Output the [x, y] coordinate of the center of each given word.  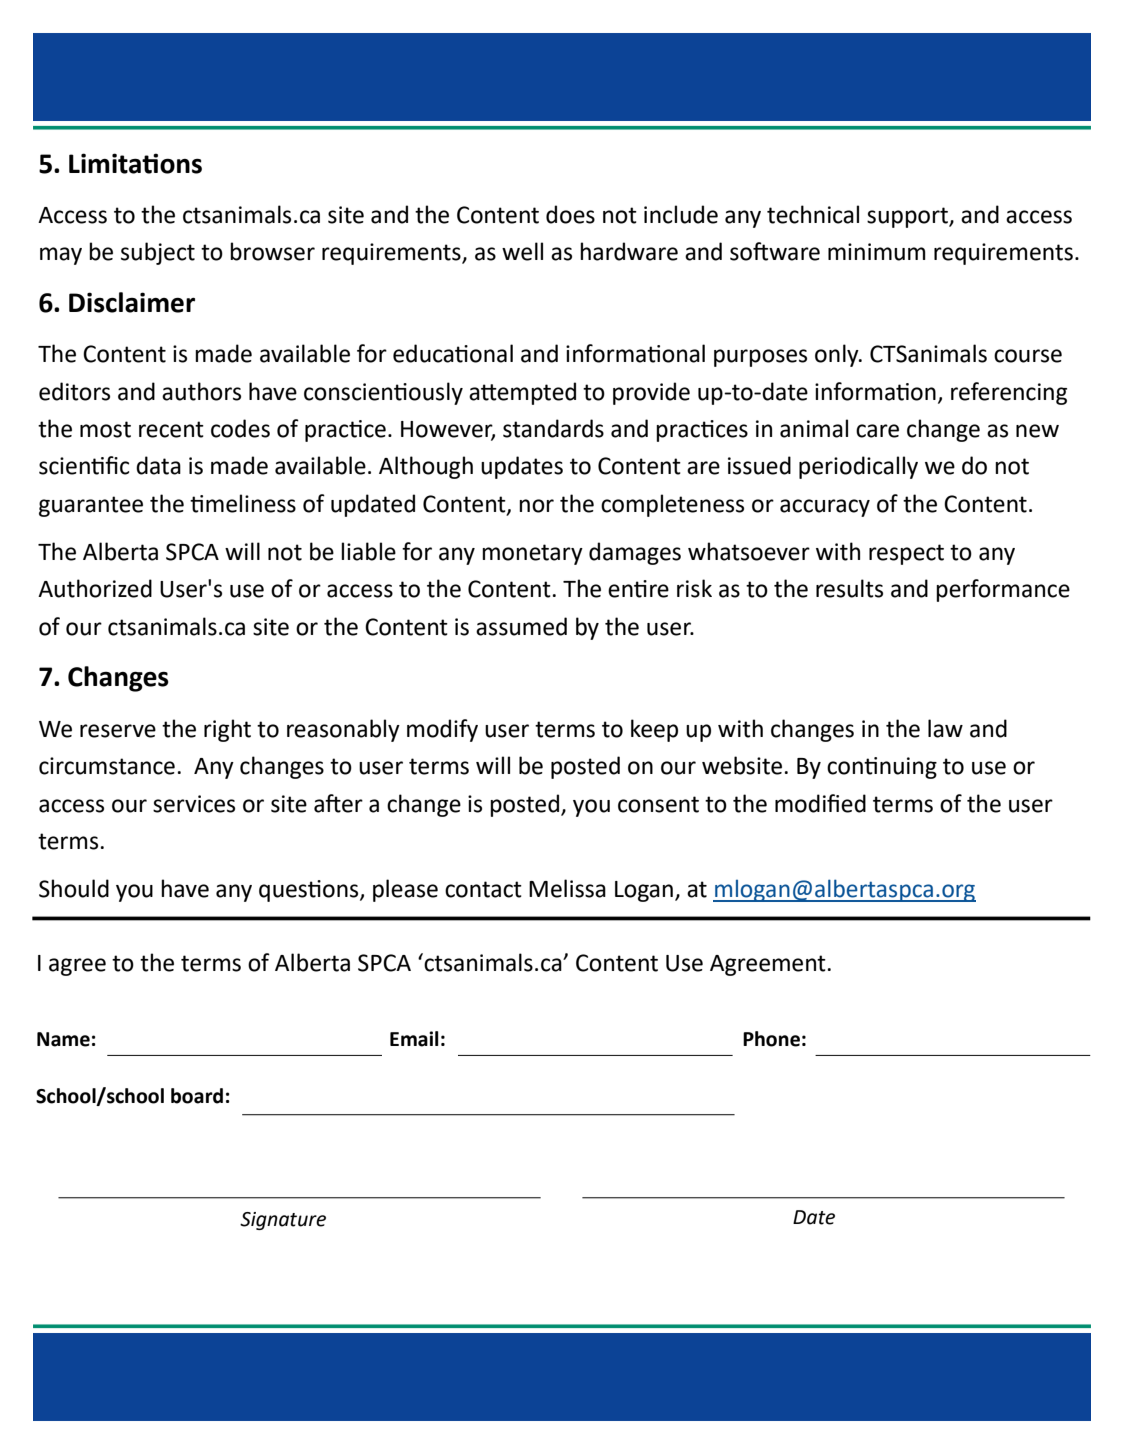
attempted [522, 393]
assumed [521, 626]
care [877, 431]
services [194, 804]
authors [201, 391]
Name [63, 1039]
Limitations [135, 163]
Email [414, 1039]
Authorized [95, 588]
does [570, 214]
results [849, 588]
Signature [283, 1221]
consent [658, 804]
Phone [771, 1039]
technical [813, 214]
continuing [882, 768]
